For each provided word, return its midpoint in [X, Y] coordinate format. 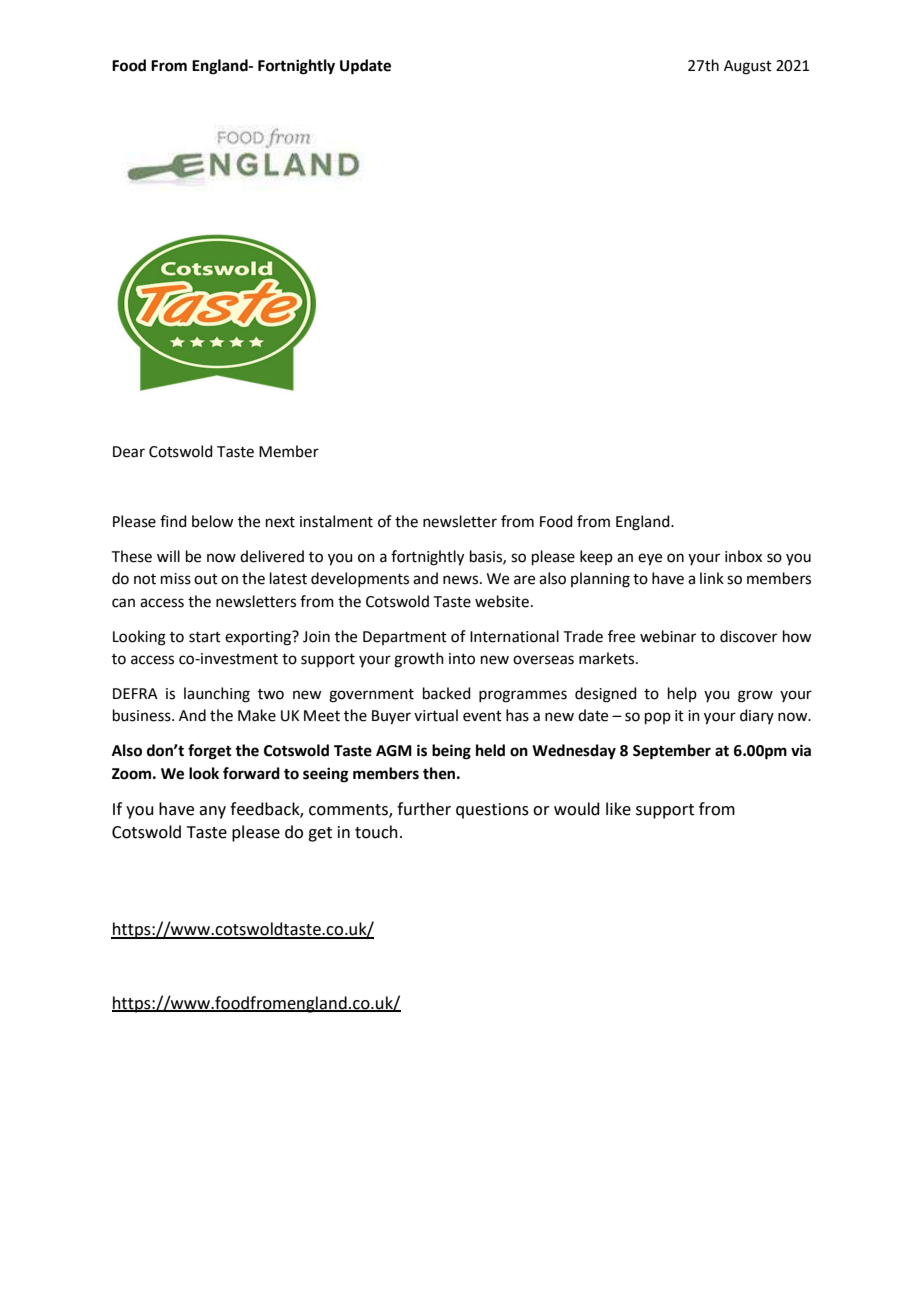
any [212, 812]
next [280, 522]
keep [596, 557]
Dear [129, 452]
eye [650, 559]
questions [492, 811]
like [618, 809]
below [212, 521]
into [462, 659]
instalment [336, 521]
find [173, 521]
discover [748, 636]
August [748, 67]
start [205, 637]
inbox [743, 556]
